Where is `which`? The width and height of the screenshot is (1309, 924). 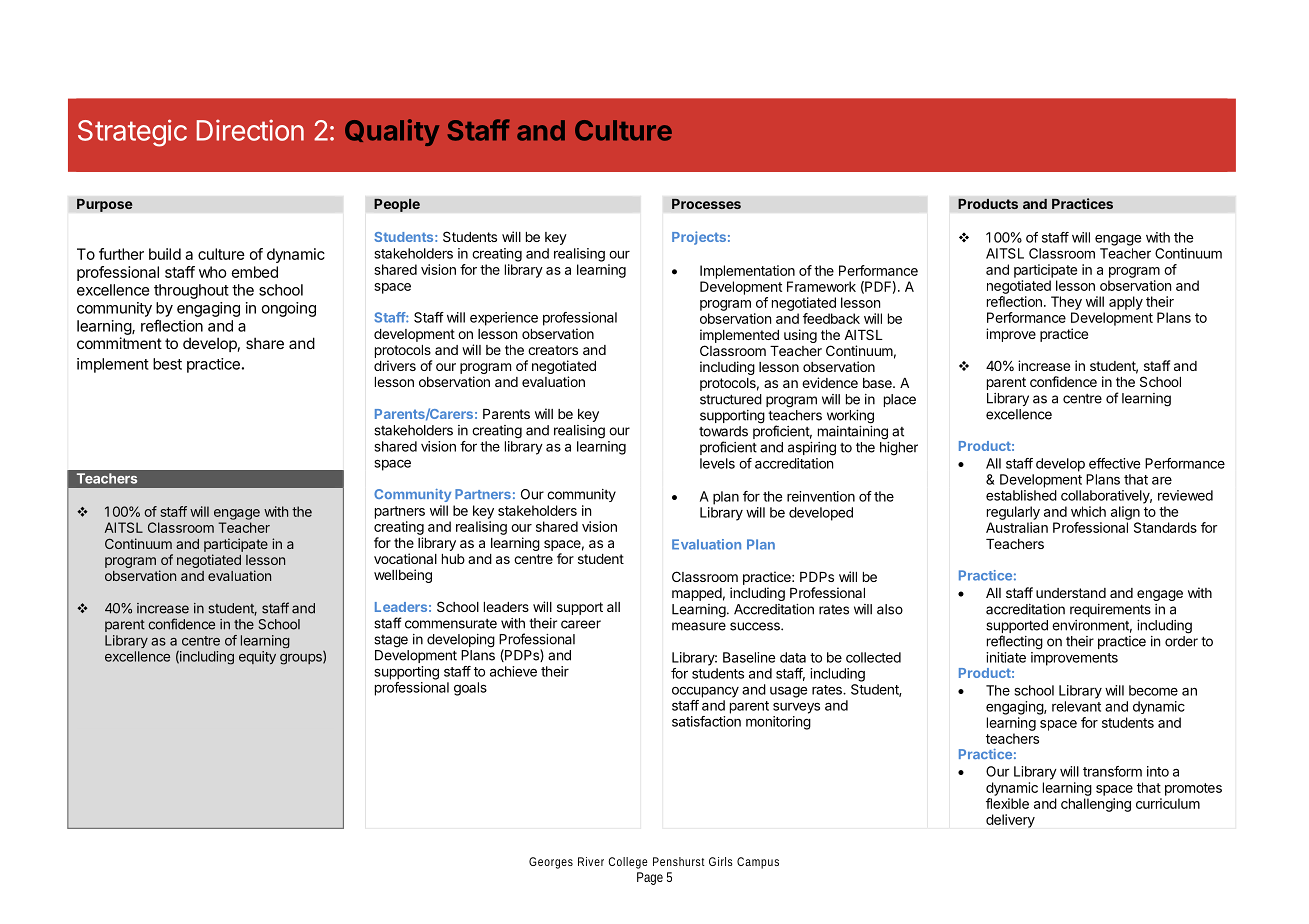 which is located at coordinates (1088, 511).
